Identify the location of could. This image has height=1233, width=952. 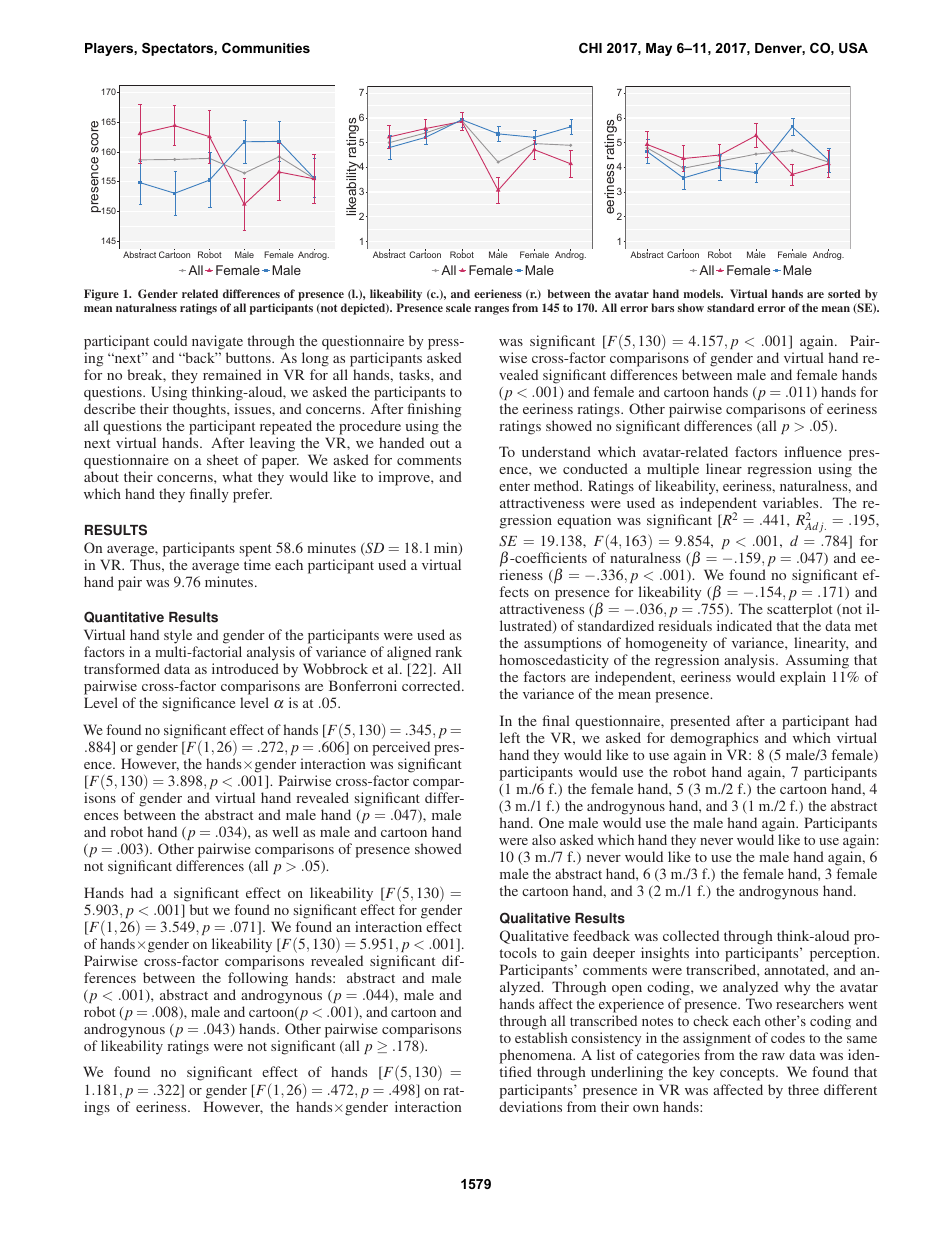
(170, 340).
